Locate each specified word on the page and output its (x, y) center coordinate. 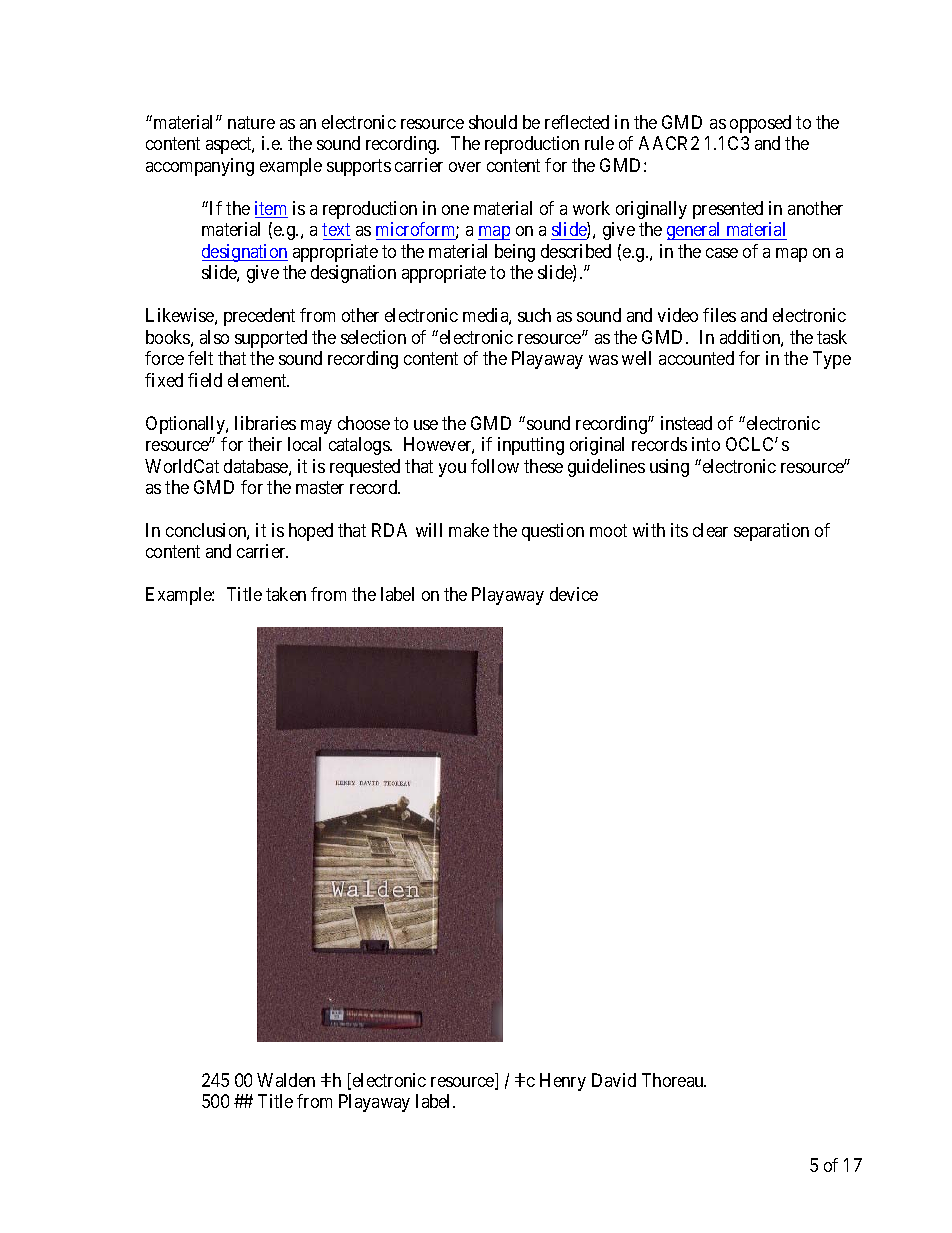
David (614, 1080)
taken (286, 594)
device (574, 594)
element (258, 380)
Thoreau (674, 1080)
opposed (760, 124)
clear (710, 530)
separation (771, 532)
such (534, 315)
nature (251, 122)
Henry (563, 1082)
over (465, 167)
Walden (286, 1080)
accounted (696, 358)
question (553, 532)
